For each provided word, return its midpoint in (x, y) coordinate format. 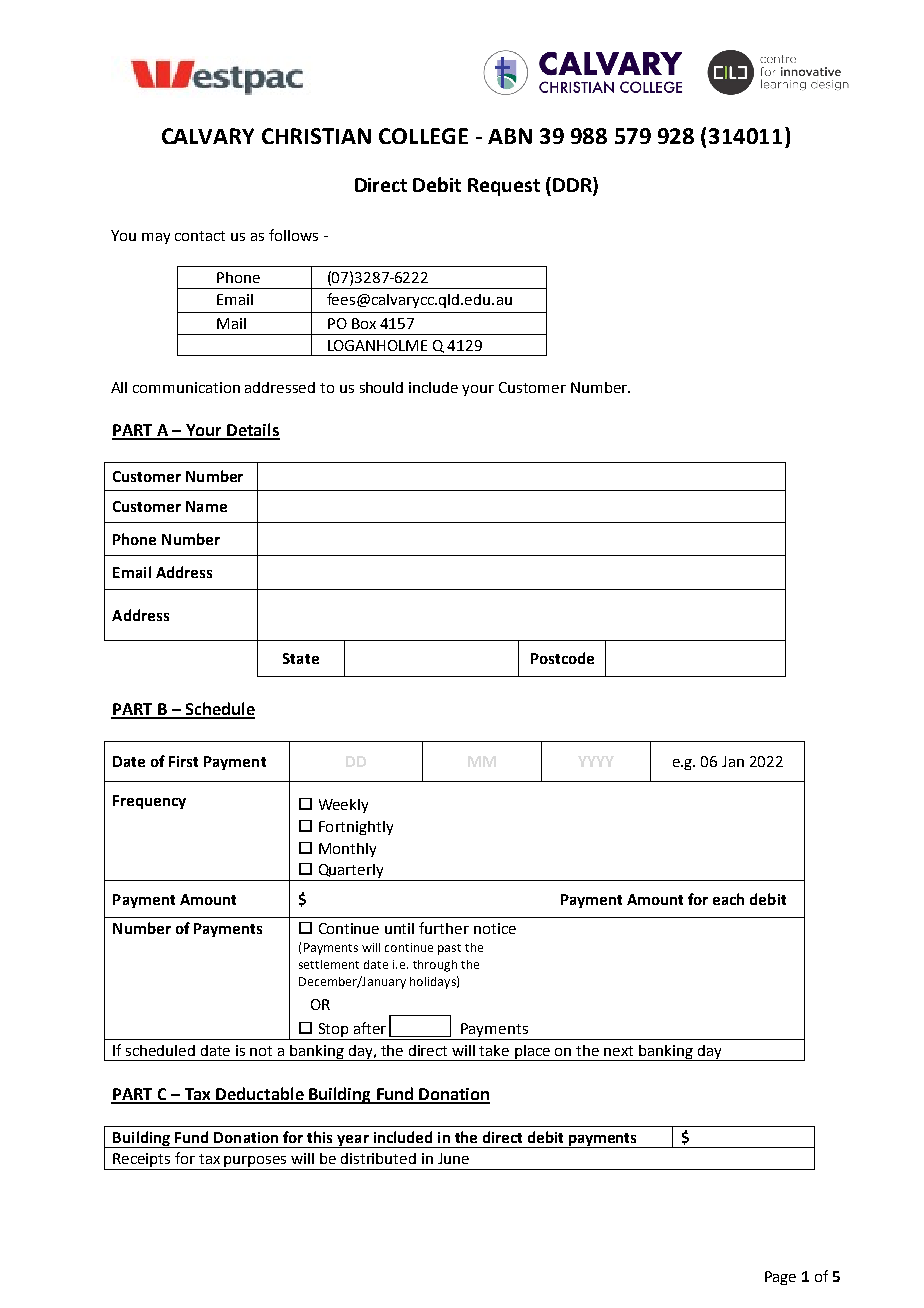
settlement (329, 964)
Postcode (562, 658)
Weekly (343, 806)
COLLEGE (423, 136)
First (183, 761)
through (435, 966)
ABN (510, 136)
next (618, 1051)
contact (200, 236)
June (453, 1158)
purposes (256, 1163)
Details (252, 431)
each (728, 899)
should (381, 387)
